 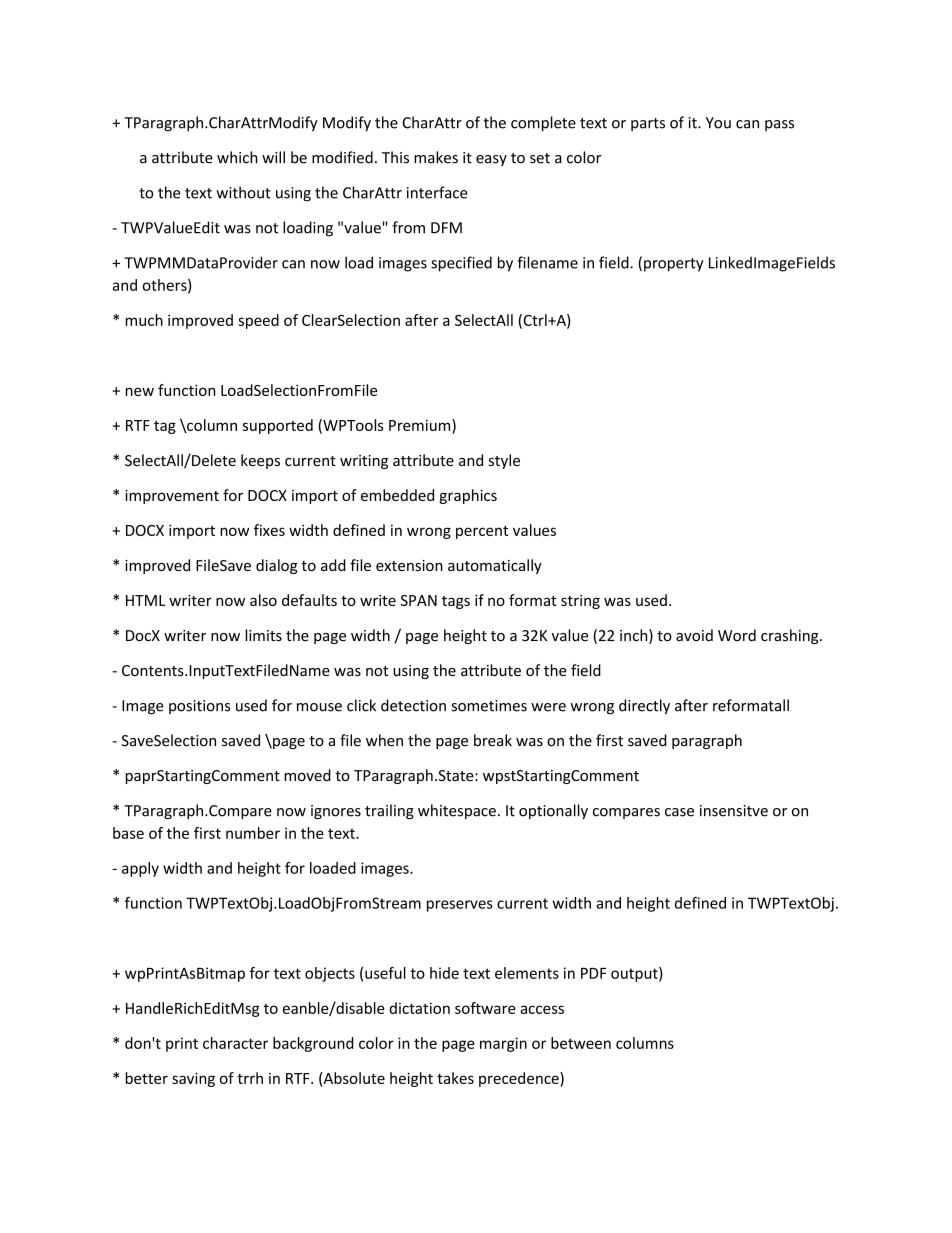 I want to click on makes, so click(x=436, y=157).
